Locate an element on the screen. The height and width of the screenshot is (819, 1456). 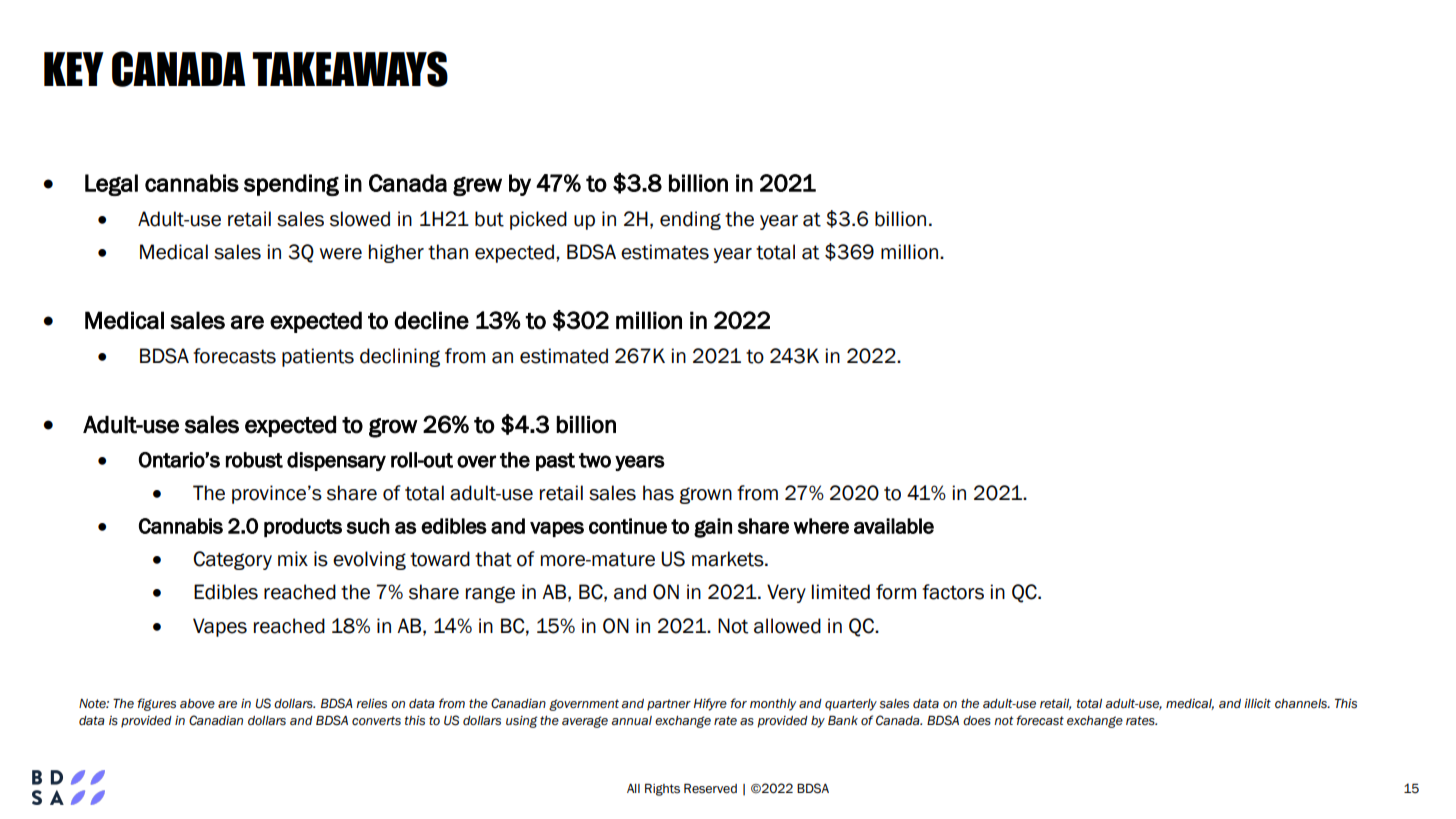
does is located at coordinates (977, 721).
